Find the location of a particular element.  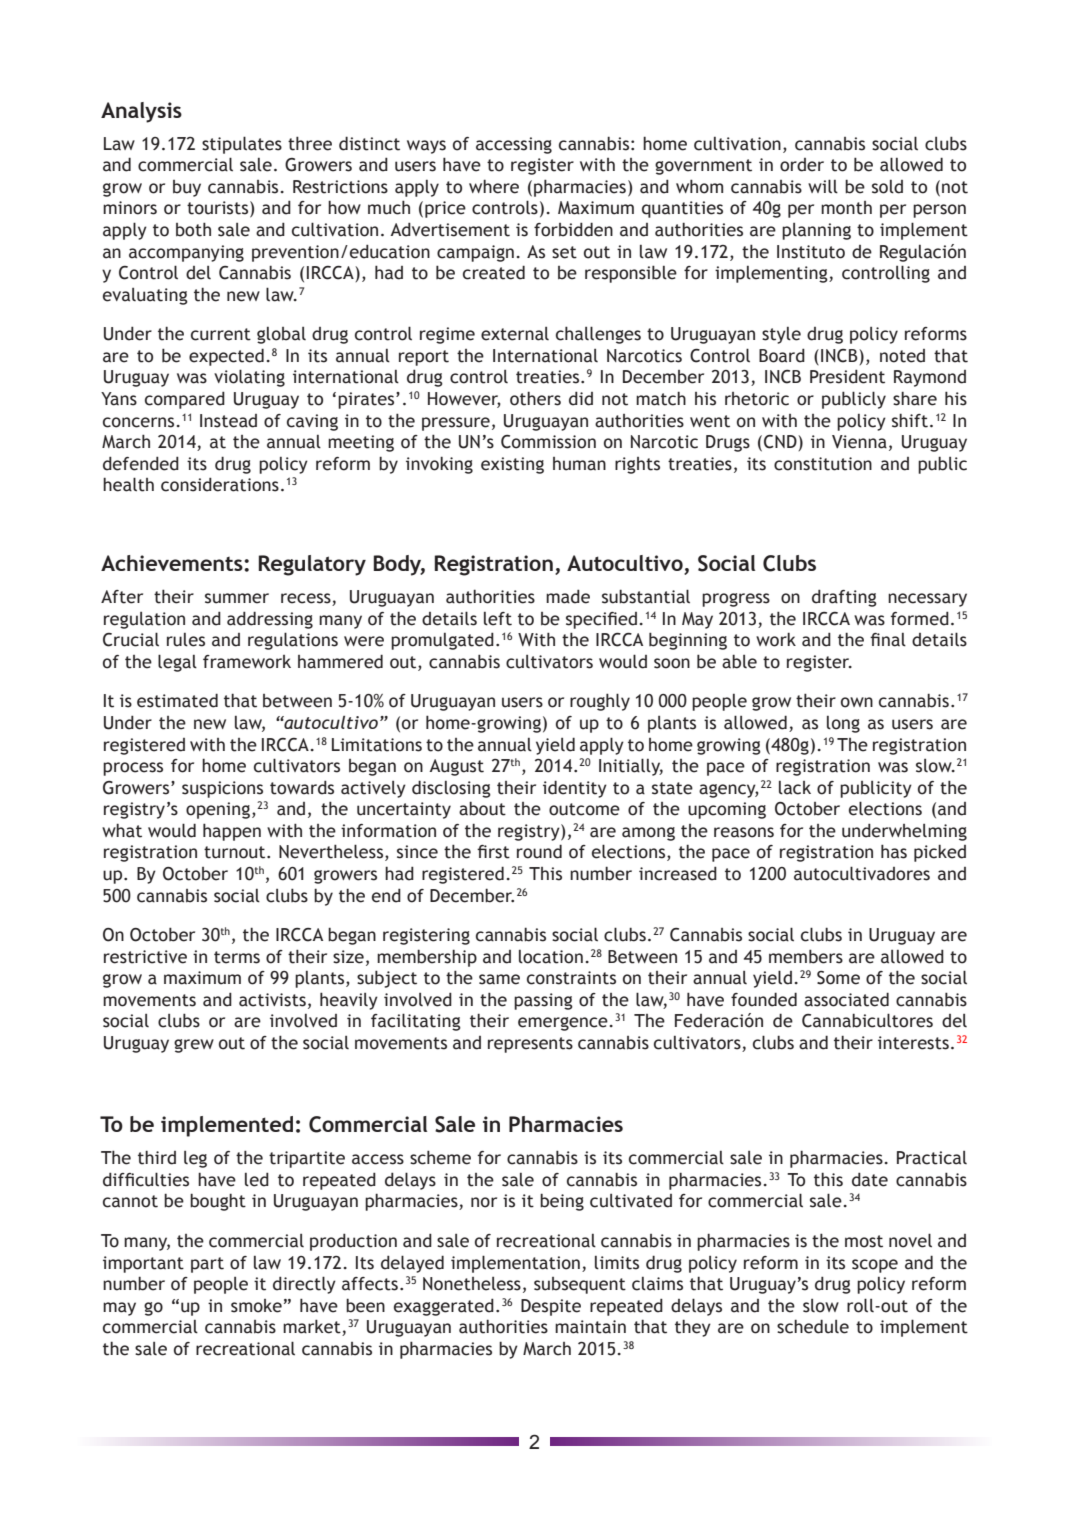

estimated is located at coordinates (177, 700).
